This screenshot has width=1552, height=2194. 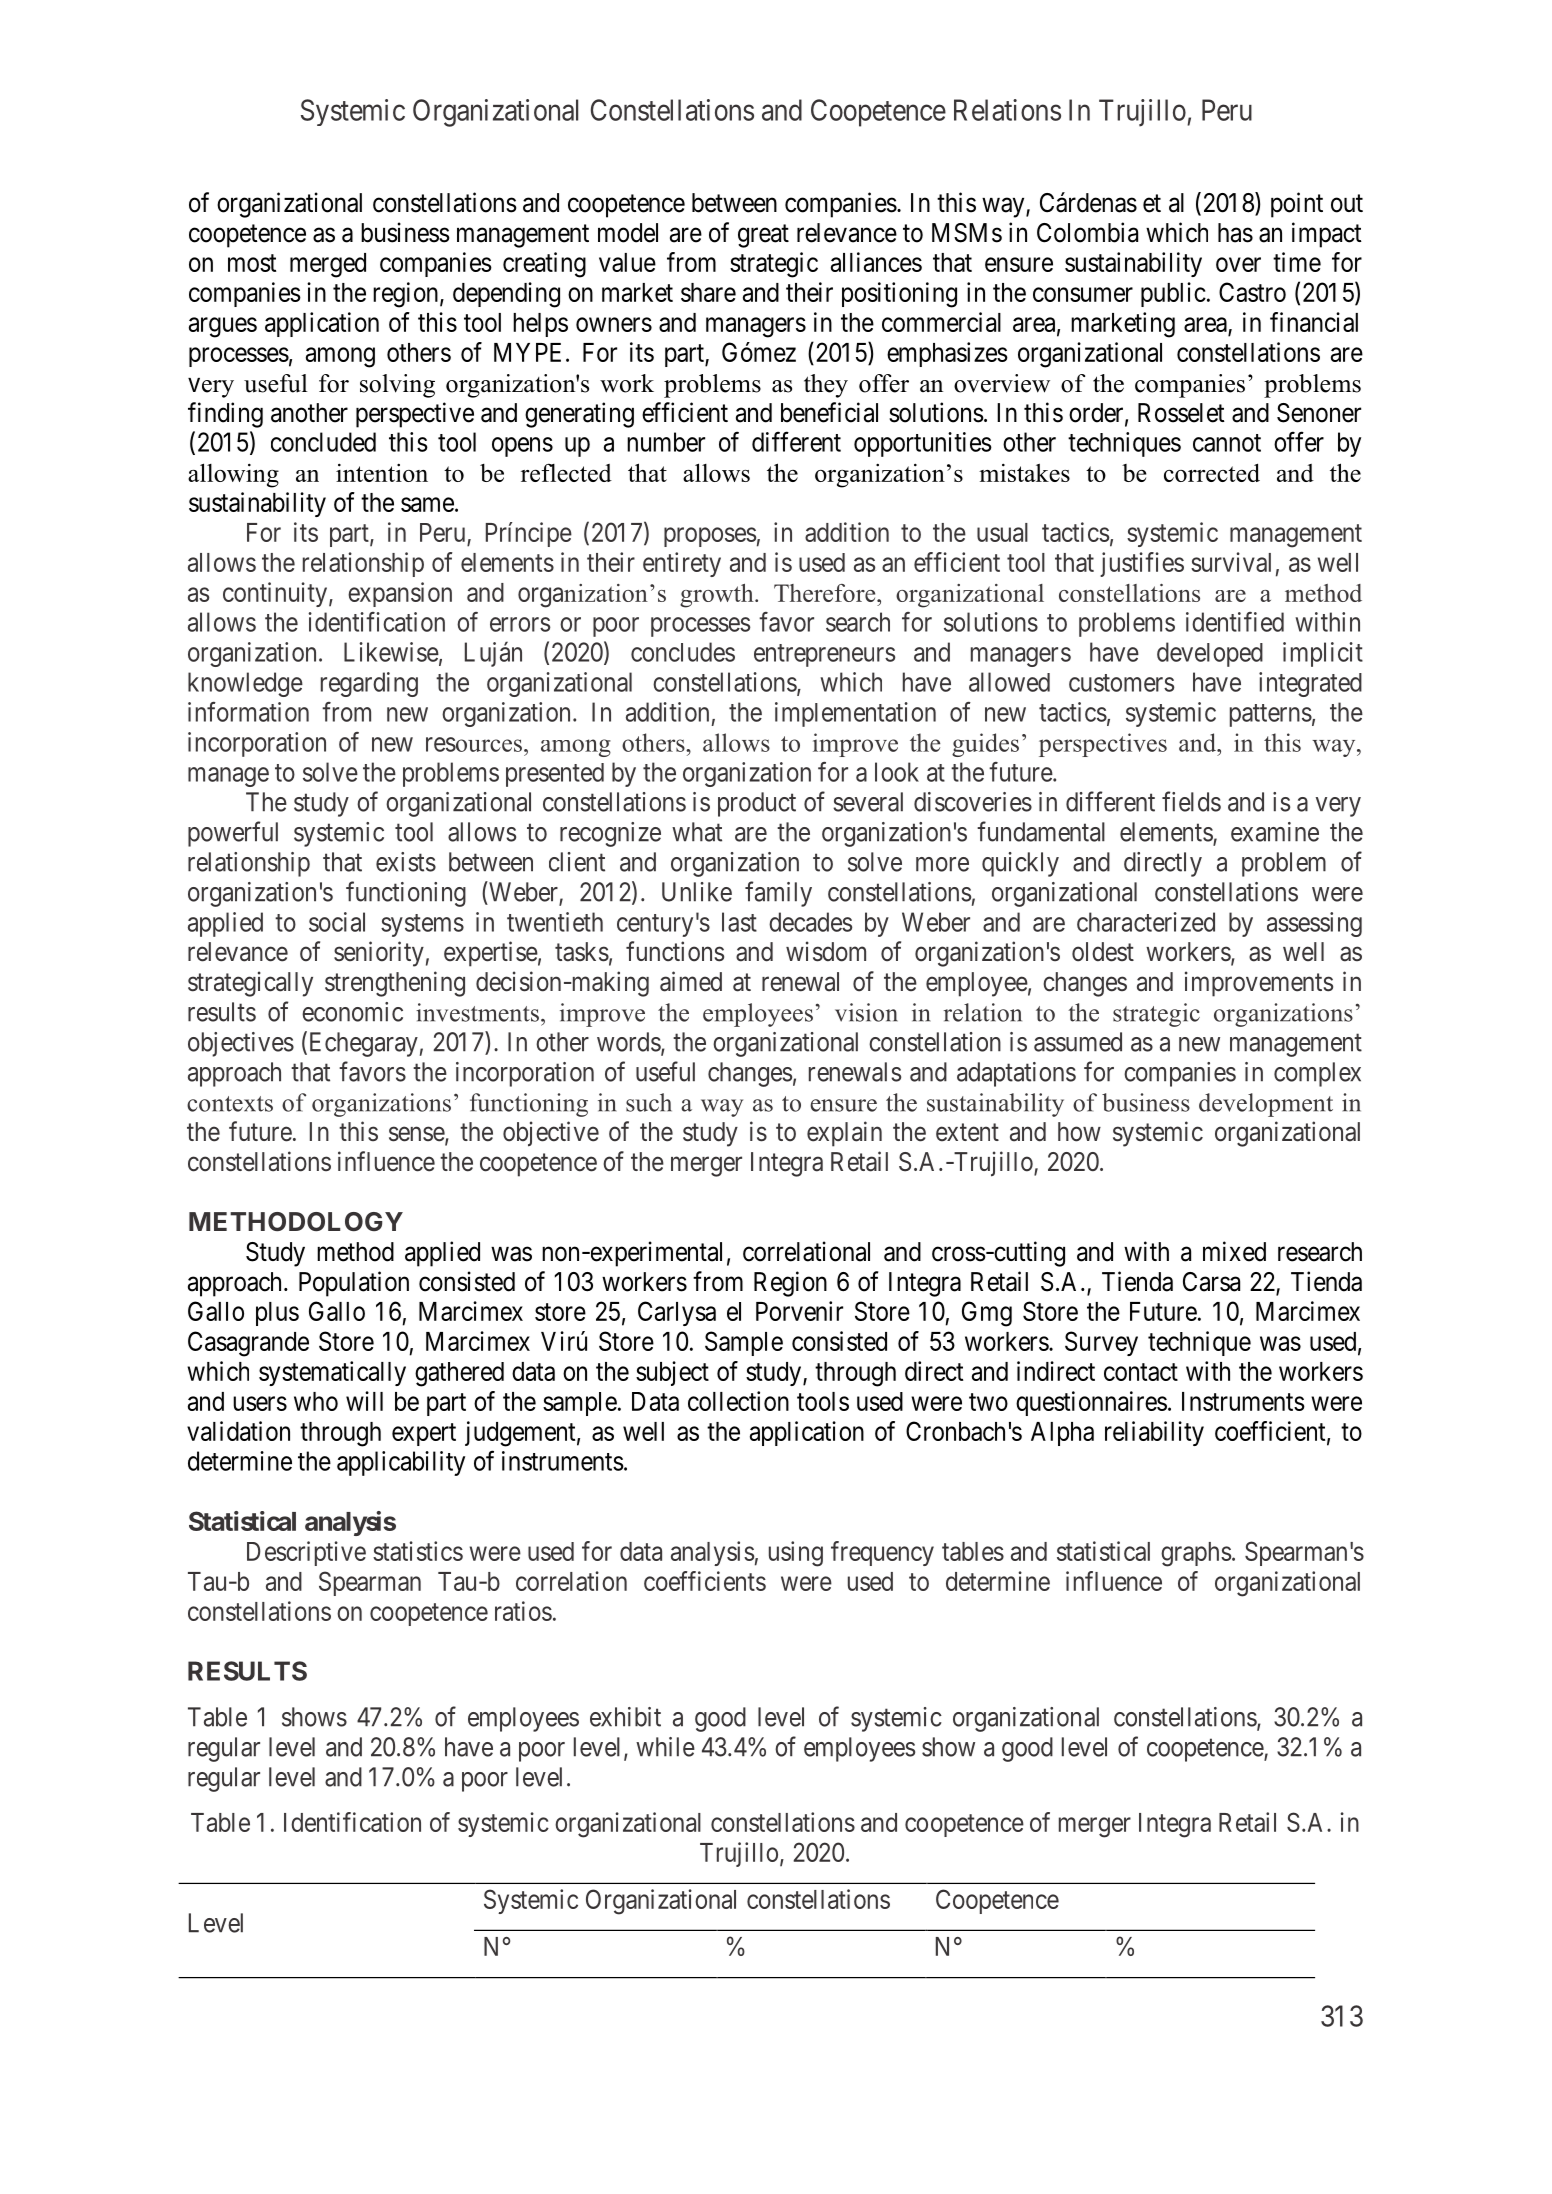 I want to click on seniority, so click(x=379, y=954).
